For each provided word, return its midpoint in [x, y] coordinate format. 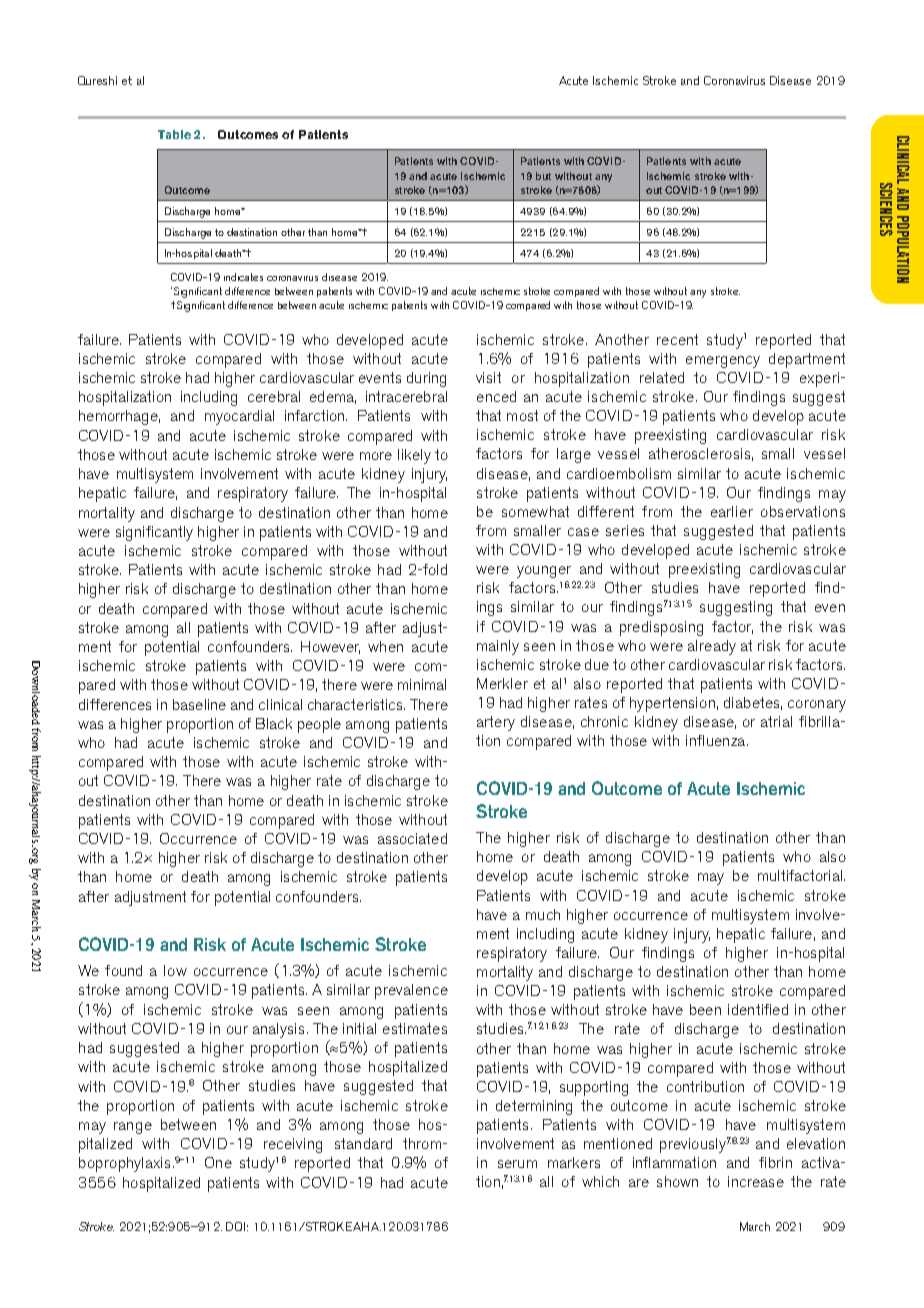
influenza [717, 740]
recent [677, 339]
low [175, 970]
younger [544, 572]
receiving [293, 1145]
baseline [199, 704]
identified [758, 1009]
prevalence [411, 991]
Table [174, 134]
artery [496, 723]
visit [488, 377]
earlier [732, 511]
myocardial [239, 417]
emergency [723, 362]
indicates [243, 277]
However [330, 647]
